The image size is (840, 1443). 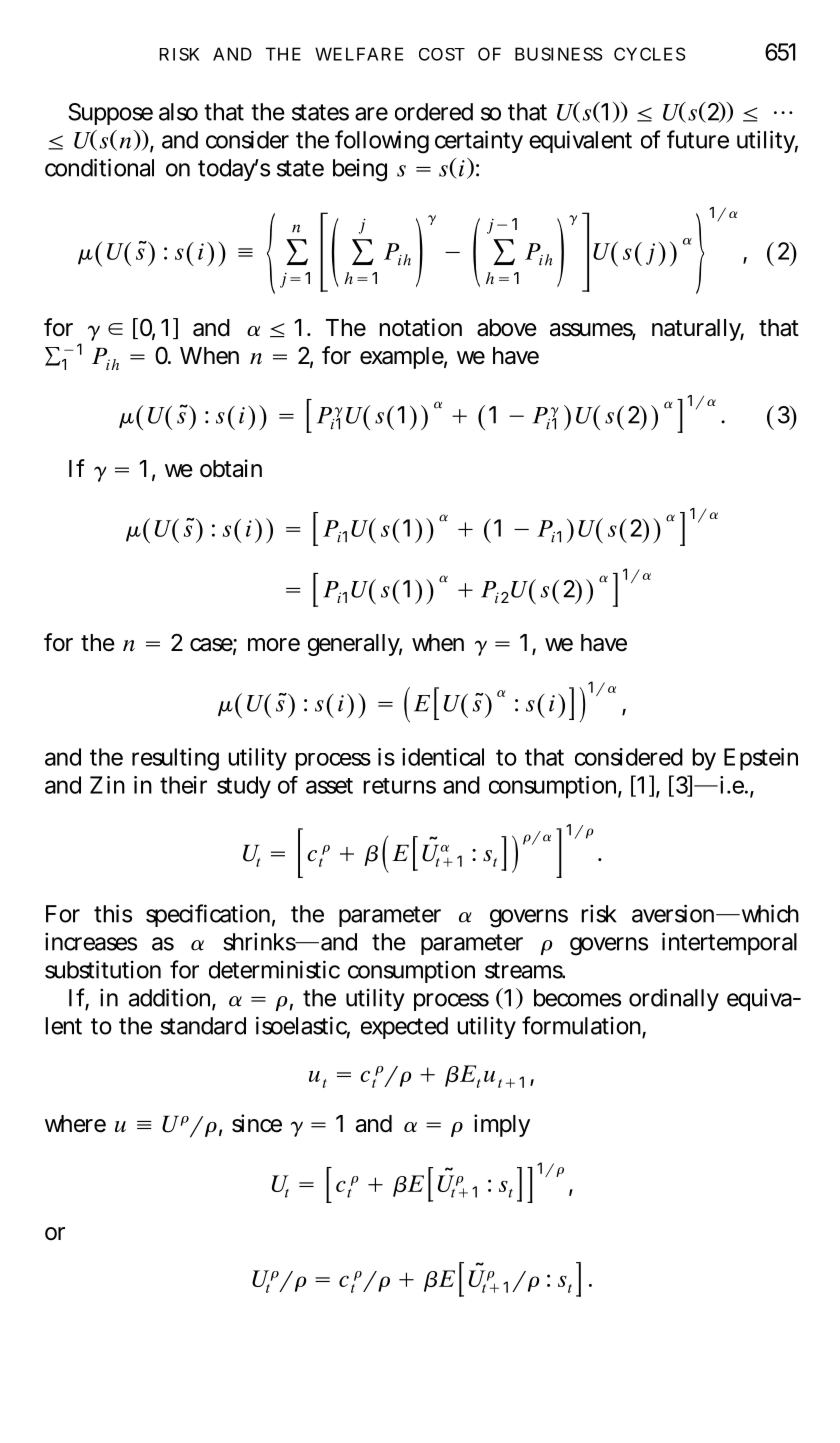 I want to click on expected, so click(x=404, y=1028).
